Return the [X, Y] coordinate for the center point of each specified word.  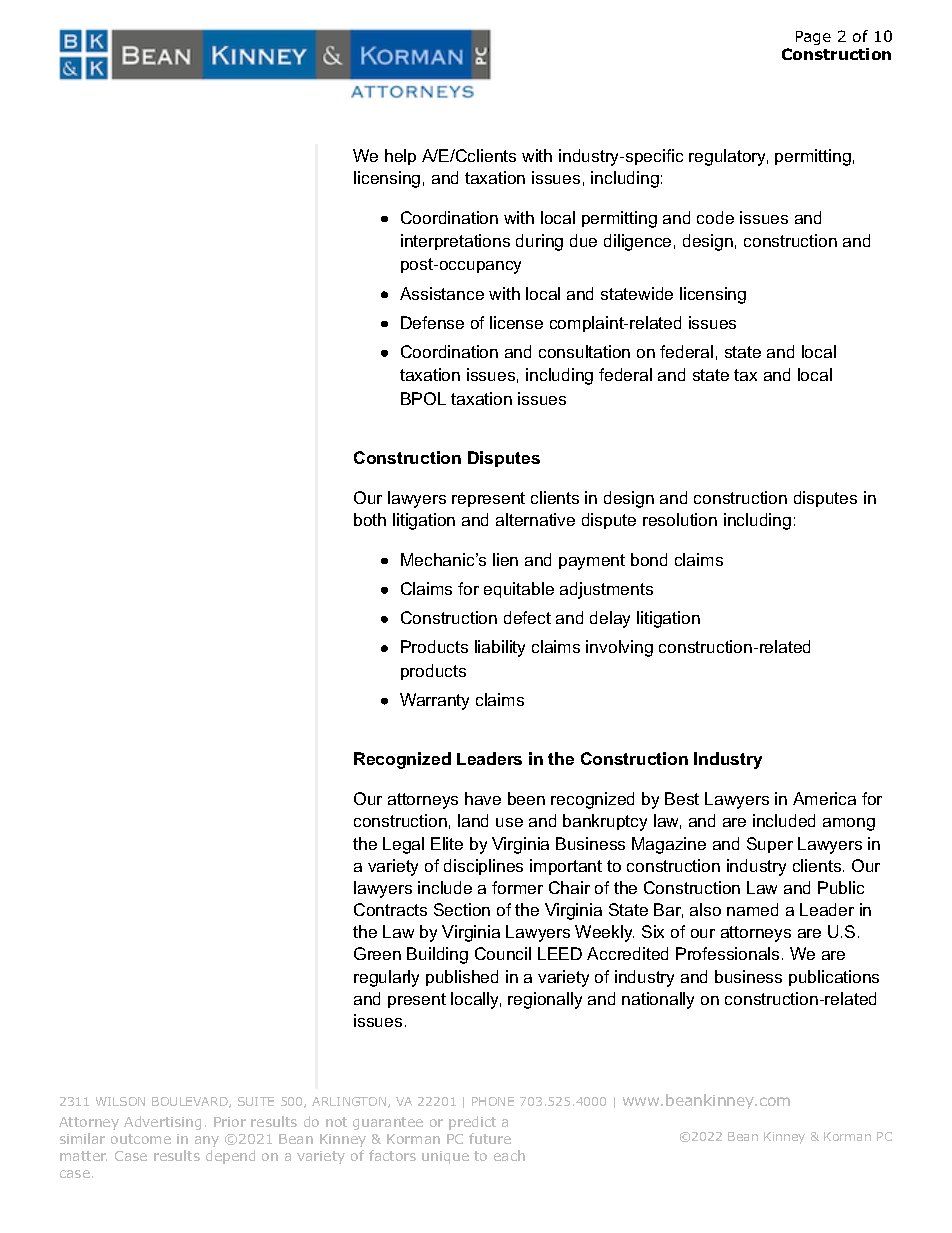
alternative [535, 519]
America [824, 798]
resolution [680, 519]
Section [462, 909]
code [715, 217]
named [752, 909]
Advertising [162, 1123]
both [370, 519]
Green [377, 953]
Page [813, 38]
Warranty [434, 701]
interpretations [455, 242]
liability [500, 648]
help [400, 157]
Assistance [442, 293]
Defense [432, 322]
